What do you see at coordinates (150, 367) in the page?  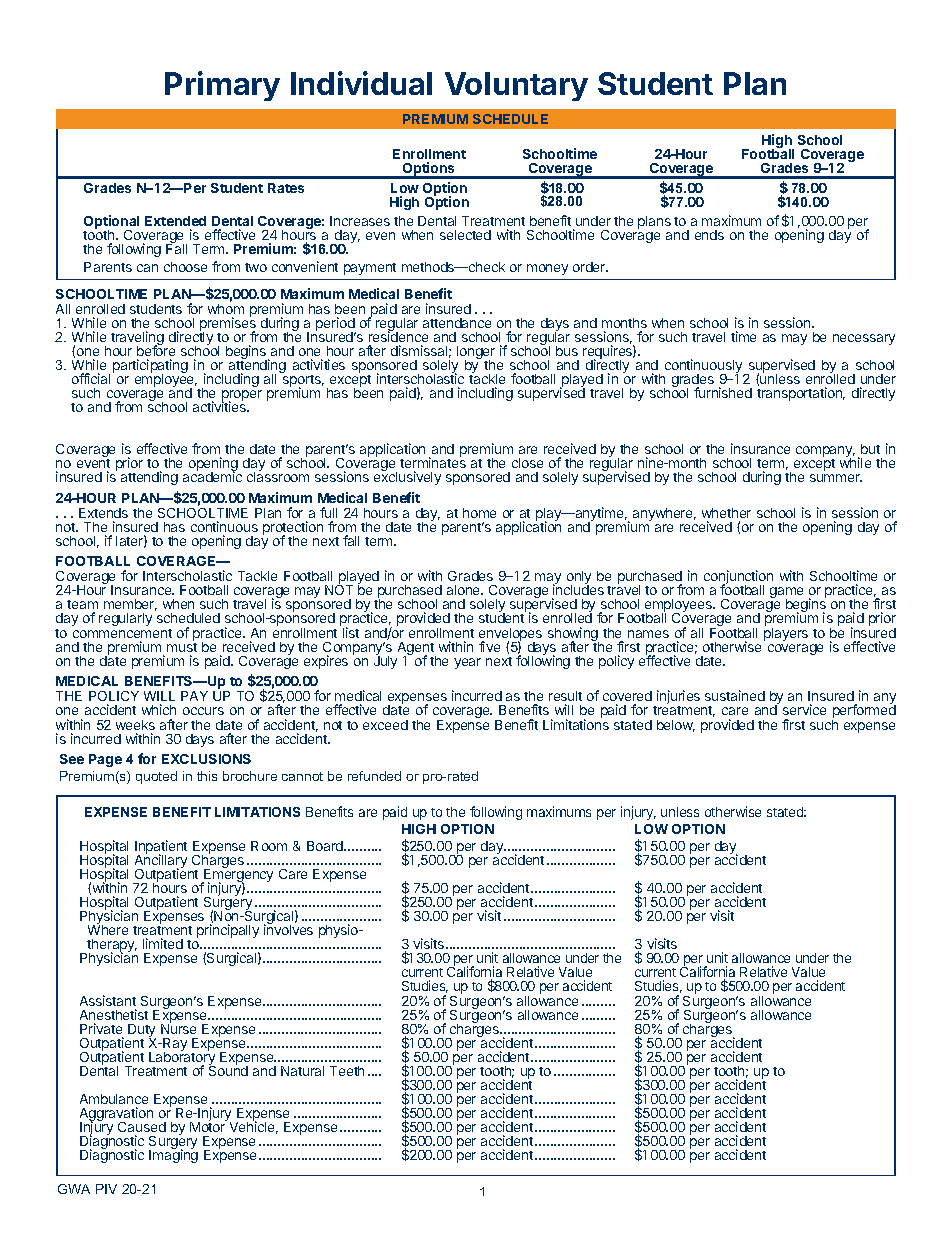 I see `participating` at bounding box center [150, 367].
